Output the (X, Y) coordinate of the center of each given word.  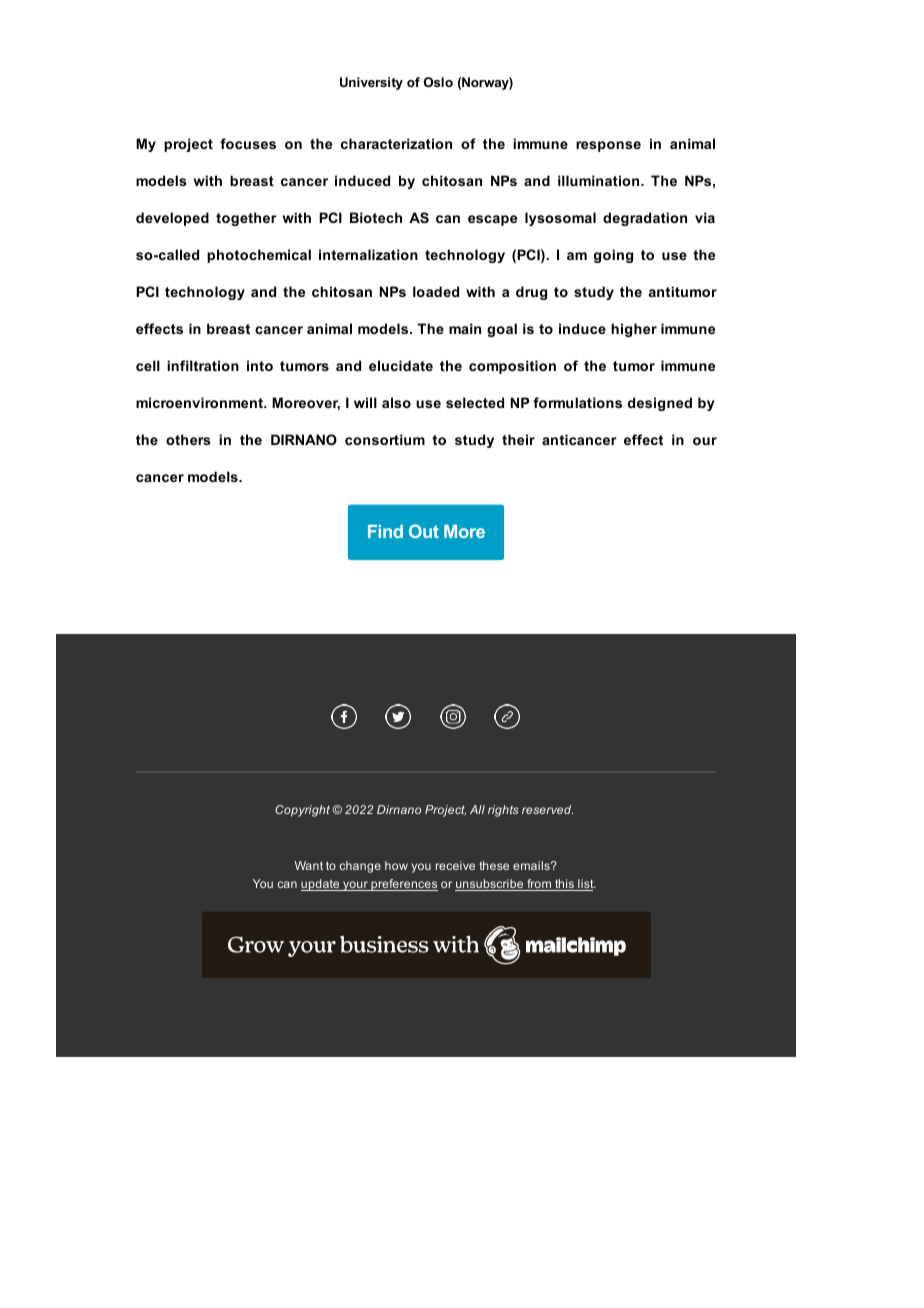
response (608, 146)
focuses (248, 143)
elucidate (401, 365)
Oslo (438, 82)
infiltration (203, 365)
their (518, 439)
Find (385, 531)
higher (634, 330)
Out (424, 531)
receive (455, 865)
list (586, 885)
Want (309, 865)
